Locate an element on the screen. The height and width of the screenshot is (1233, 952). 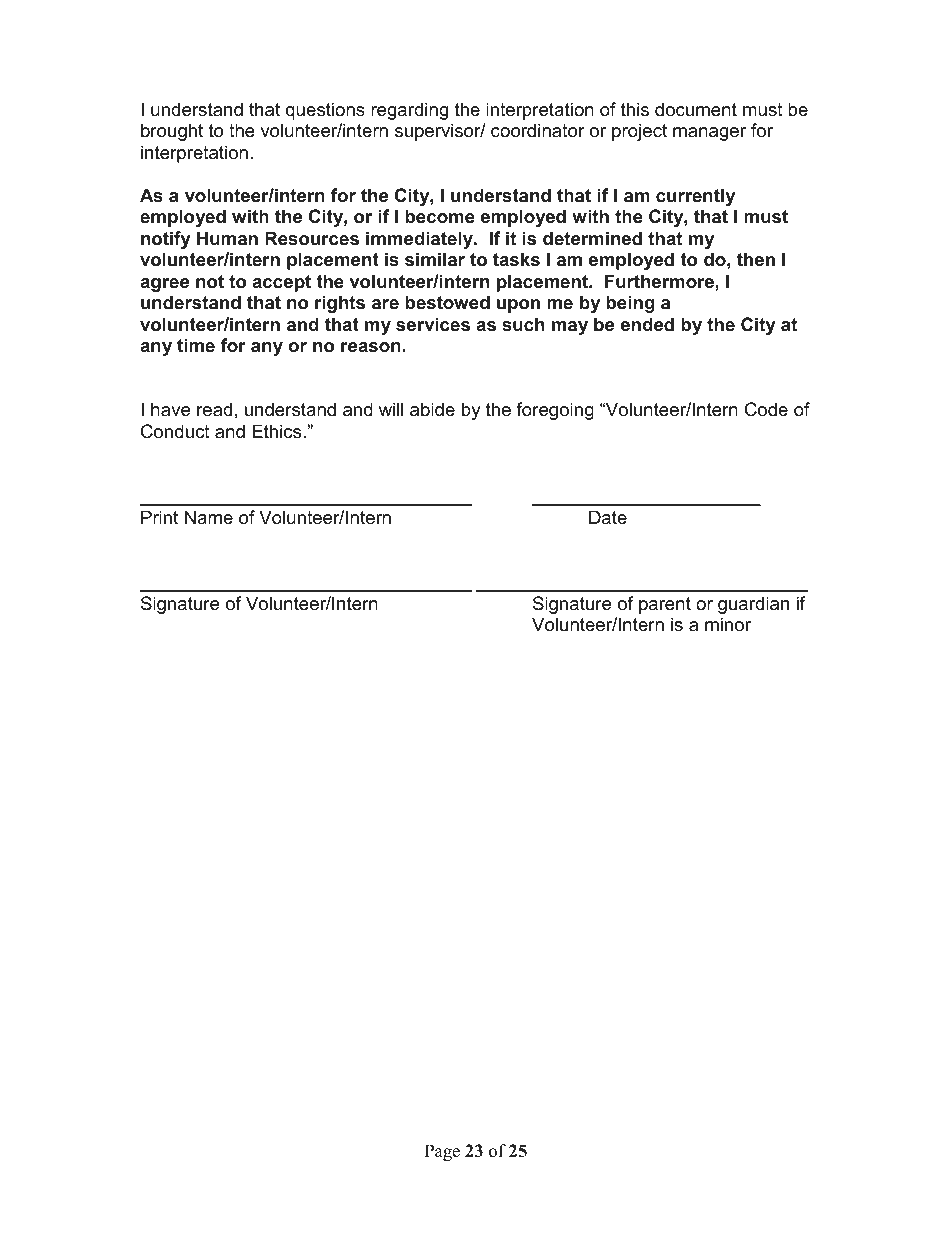
Page is located at coordinates (442, 1152).
